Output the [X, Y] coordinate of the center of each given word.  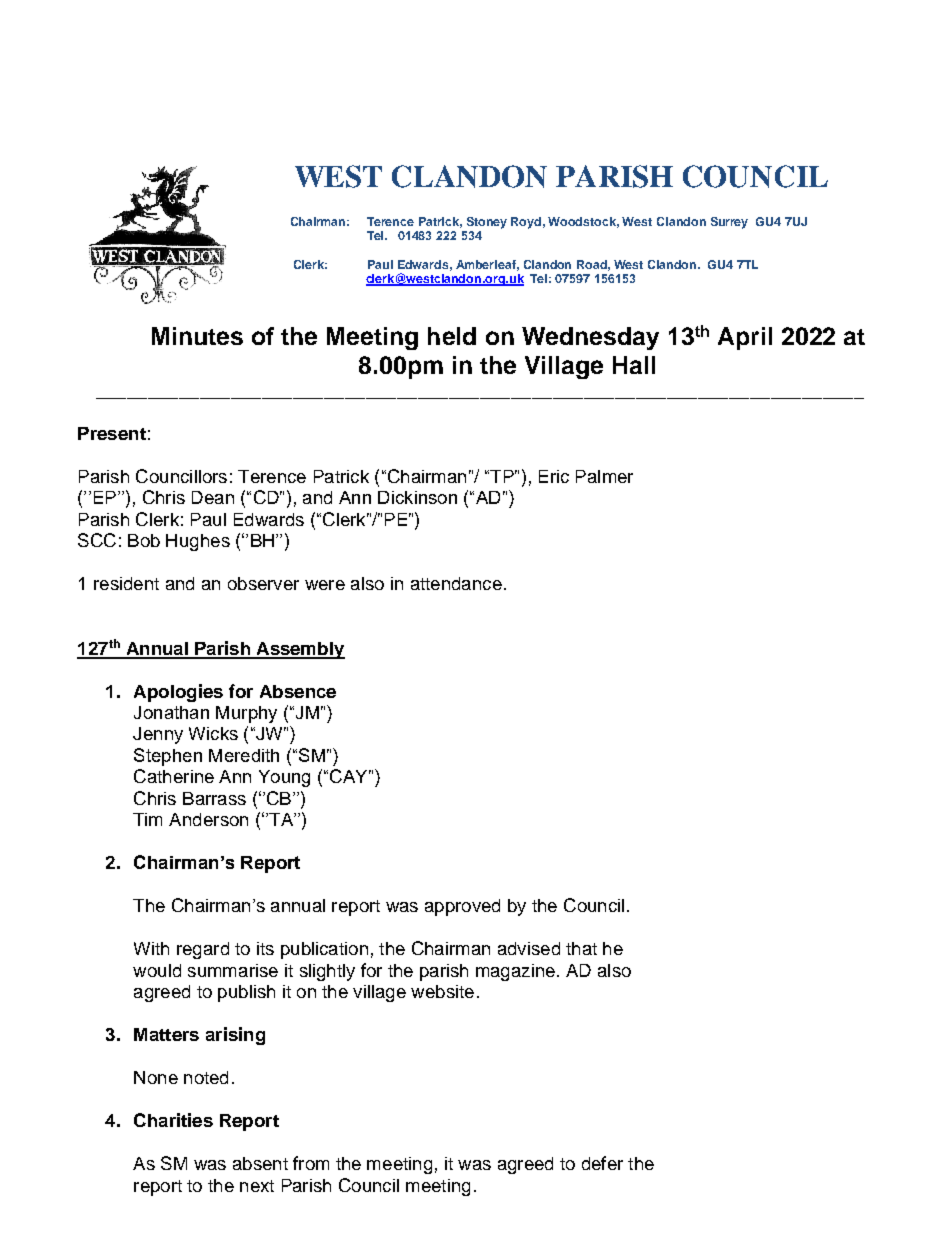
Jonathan [171, 712]
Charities [173, 1120]
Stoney [487, 223]
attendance [456, 583]
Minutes [197, 336]
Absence [298, 691]
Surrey [729, 223]
